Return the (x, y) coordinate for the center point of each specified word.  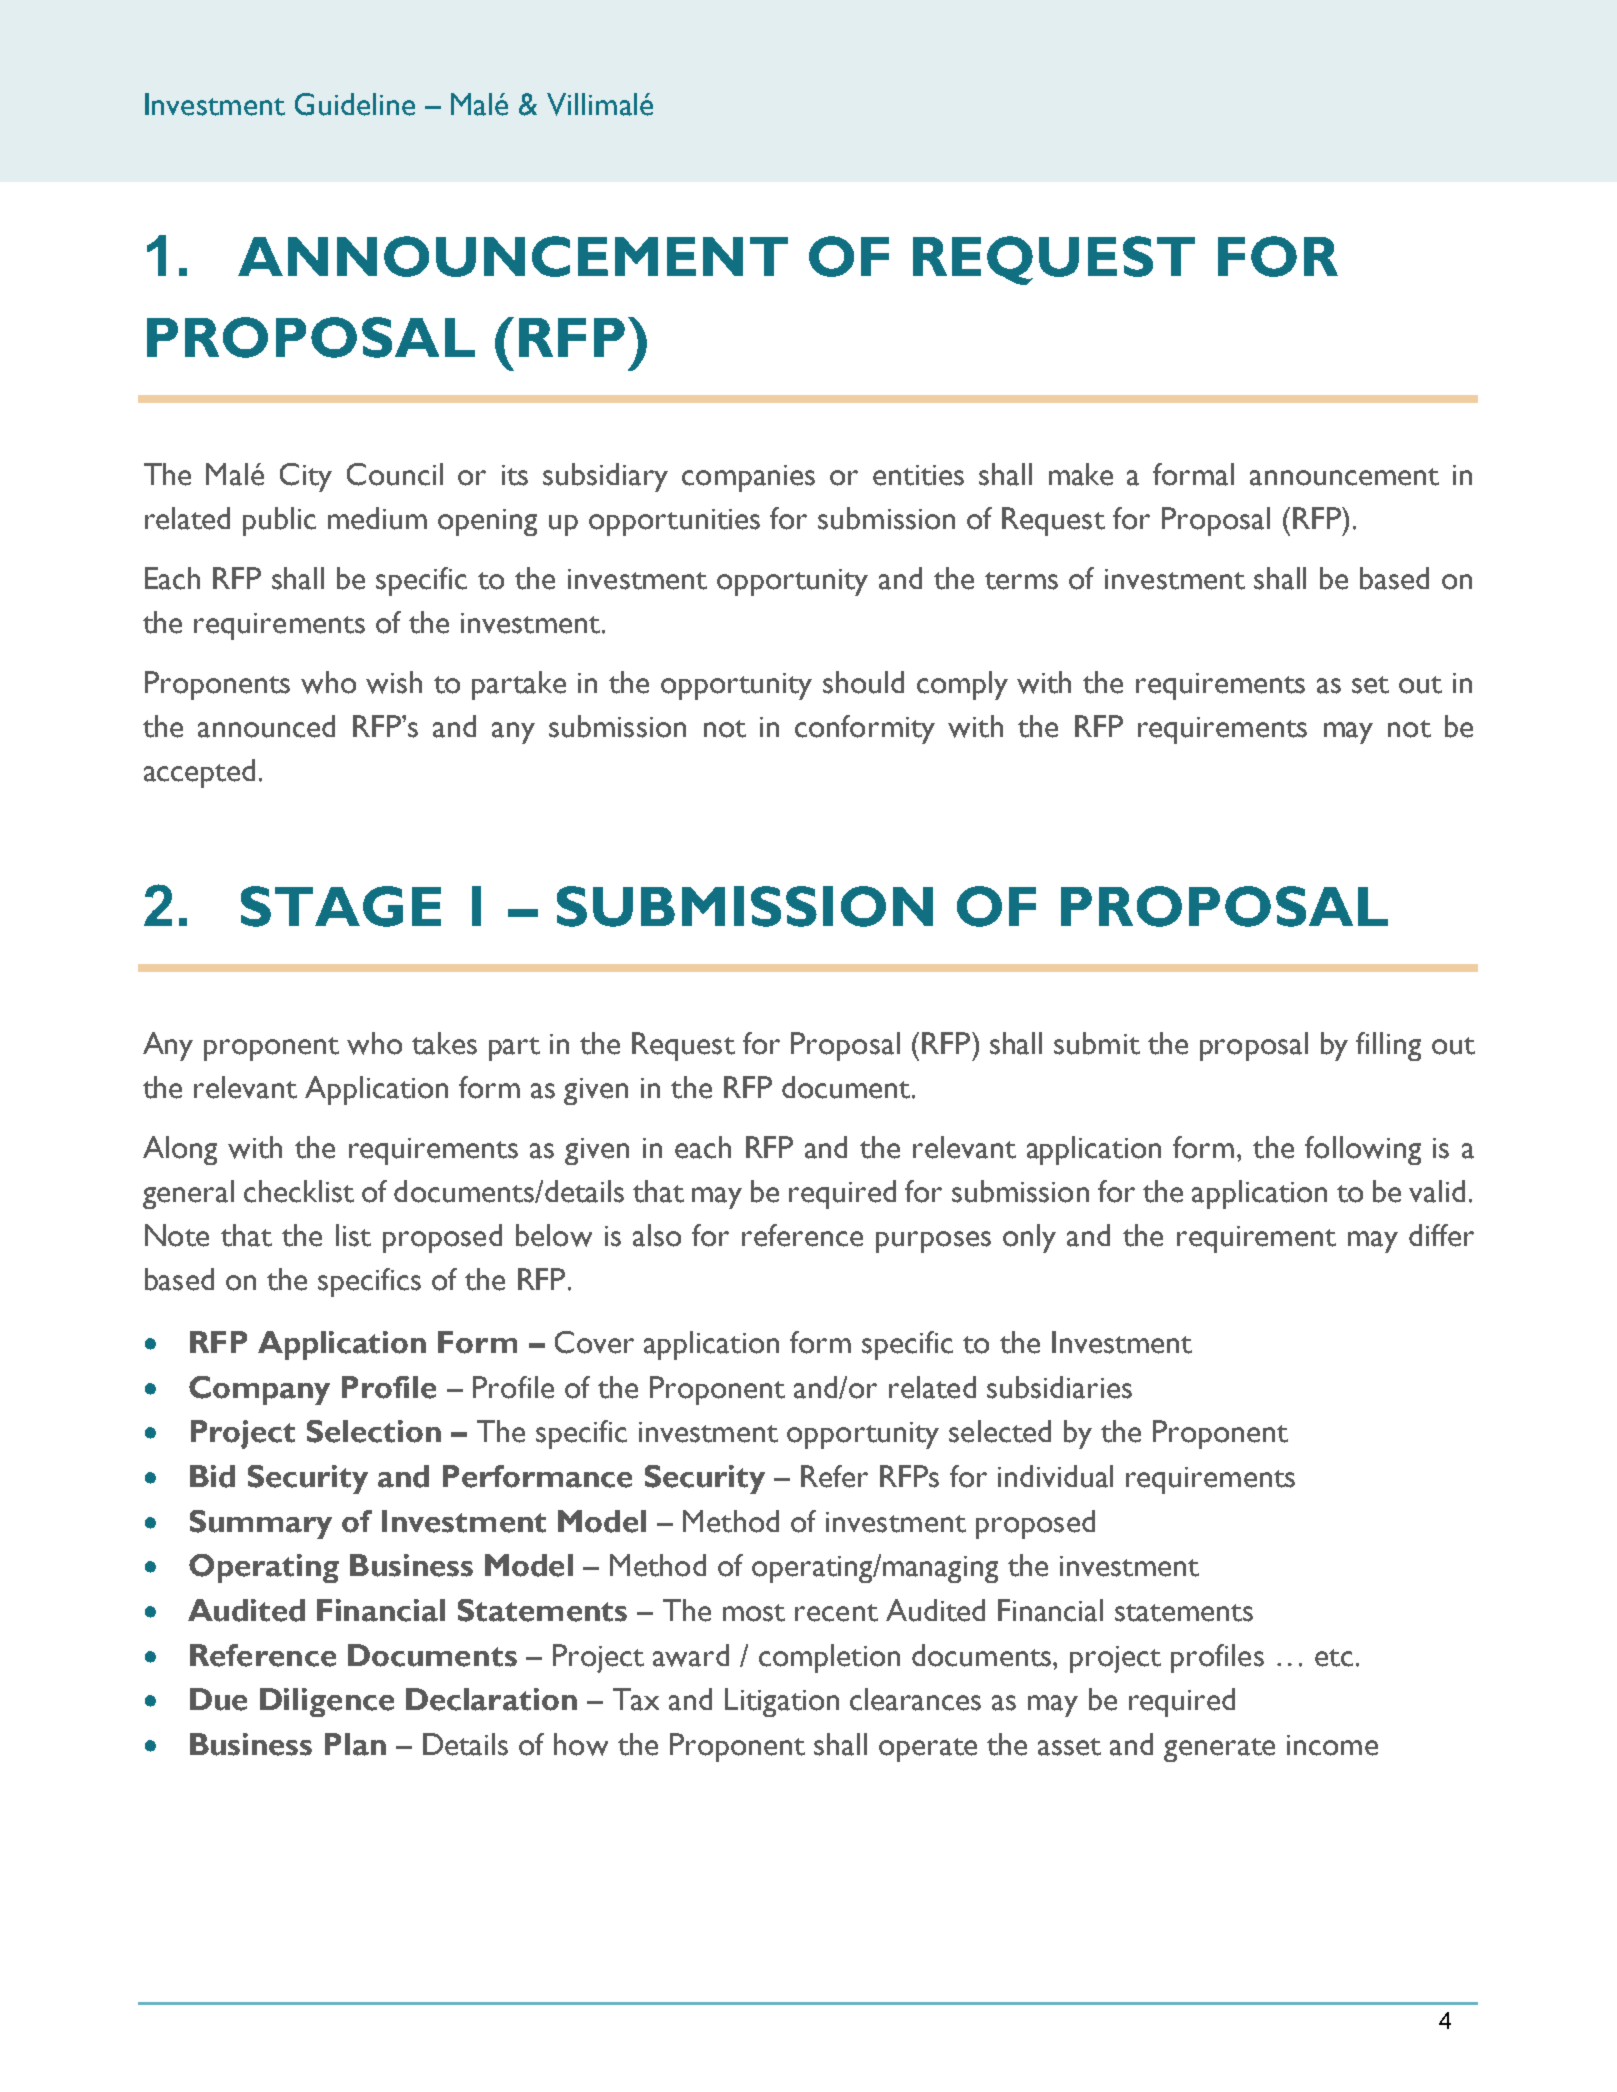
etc (1334, 1658)
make (1081, 474)
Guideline (355, 104)
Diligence (327, 1702)
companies (748, 478)
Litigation (782, 1702)
